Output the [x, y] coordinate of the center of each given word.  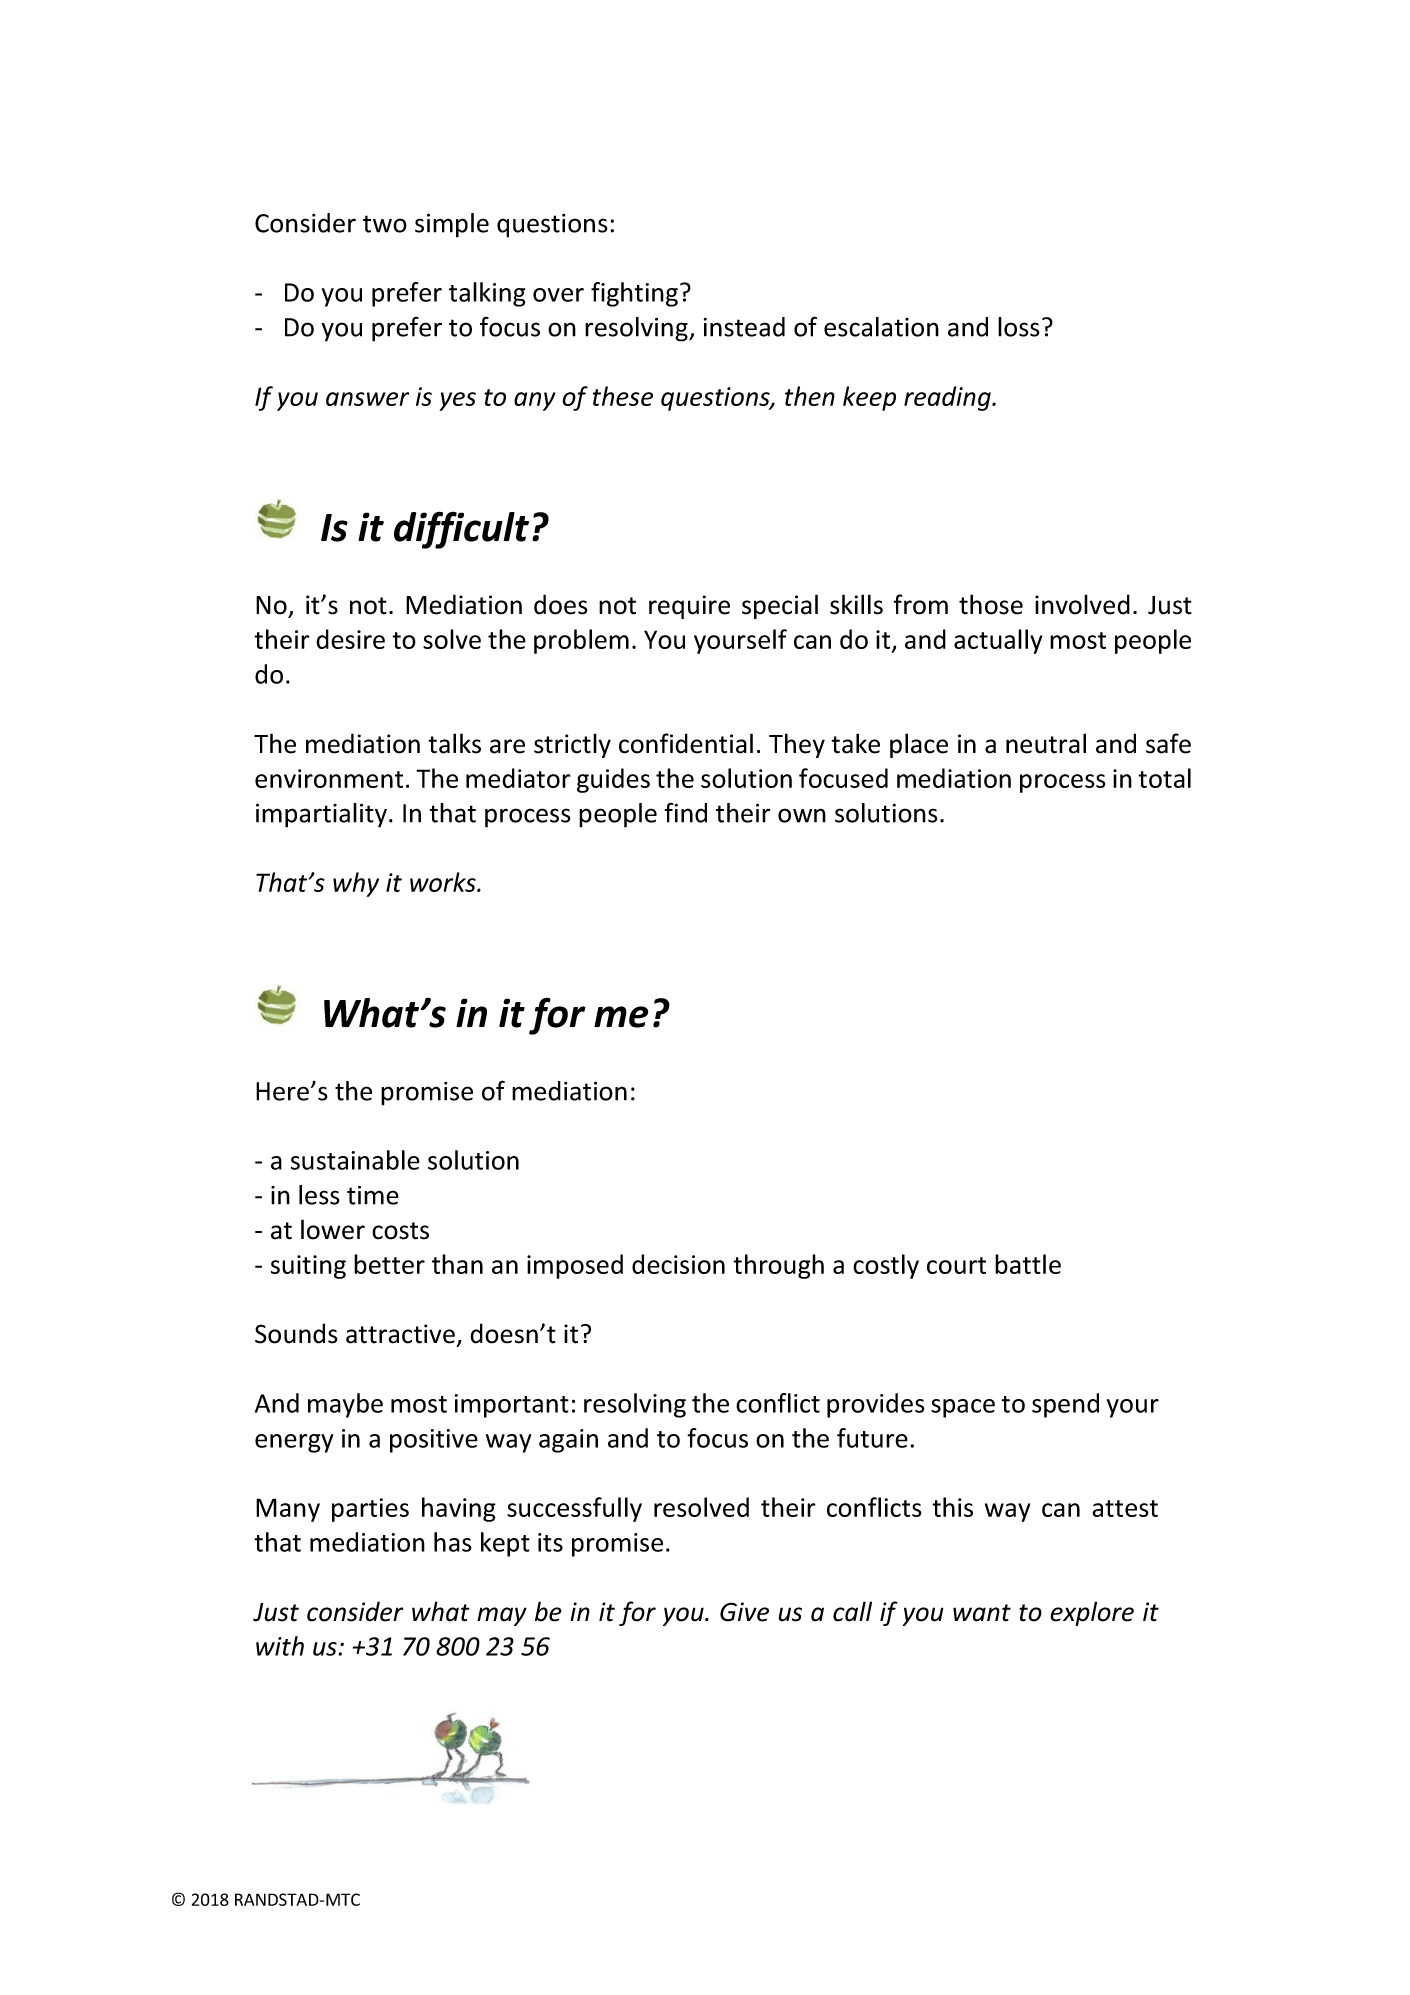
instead [744, 327]
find [686, 812]
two [385, 224]
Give [744, 1612]
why [356, 884]
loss [1019, 327]
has [453, 1542]
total [1164, 778]
